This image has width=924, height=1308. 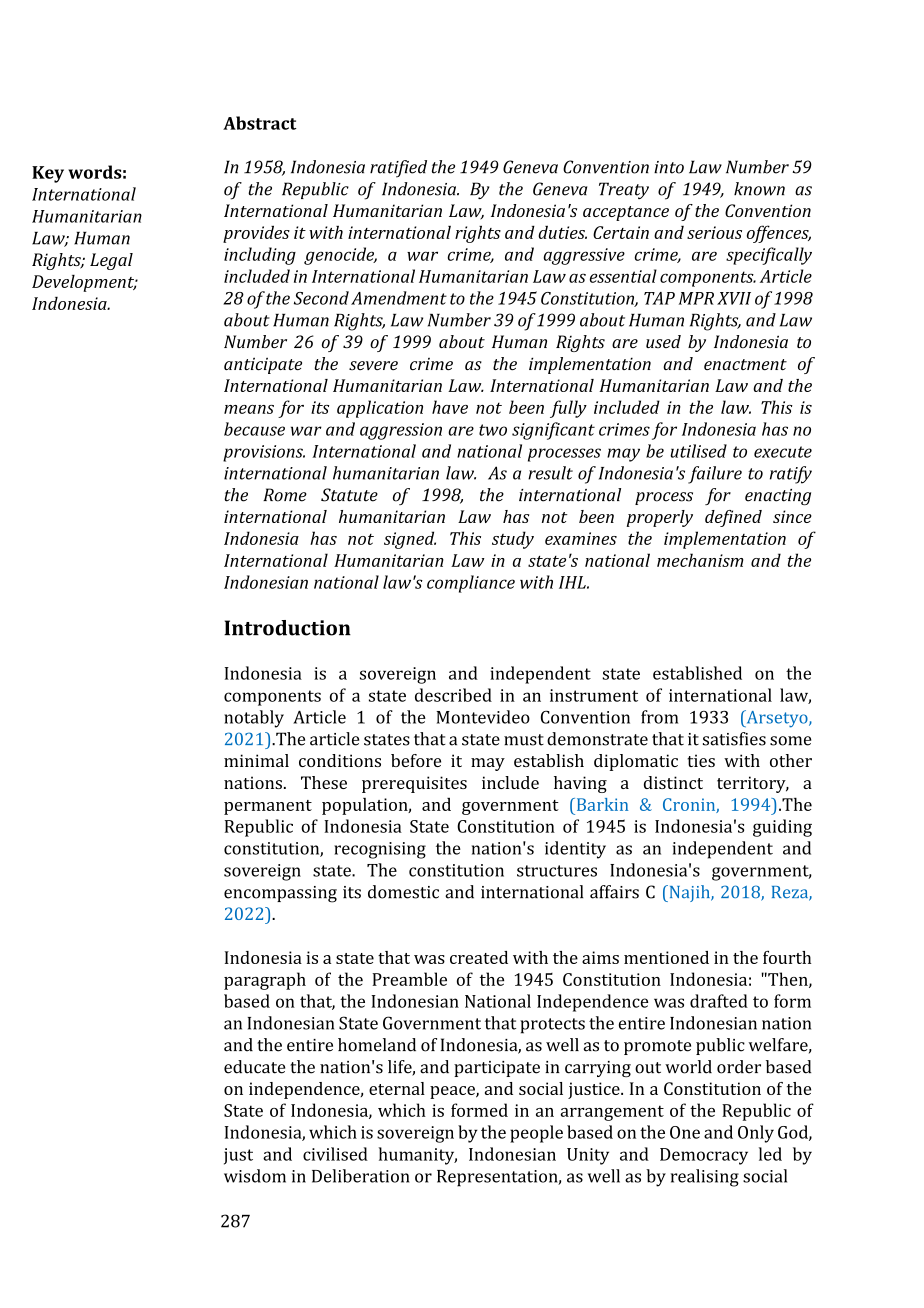 I want to click on Statute, so click(x=349, y=495).
